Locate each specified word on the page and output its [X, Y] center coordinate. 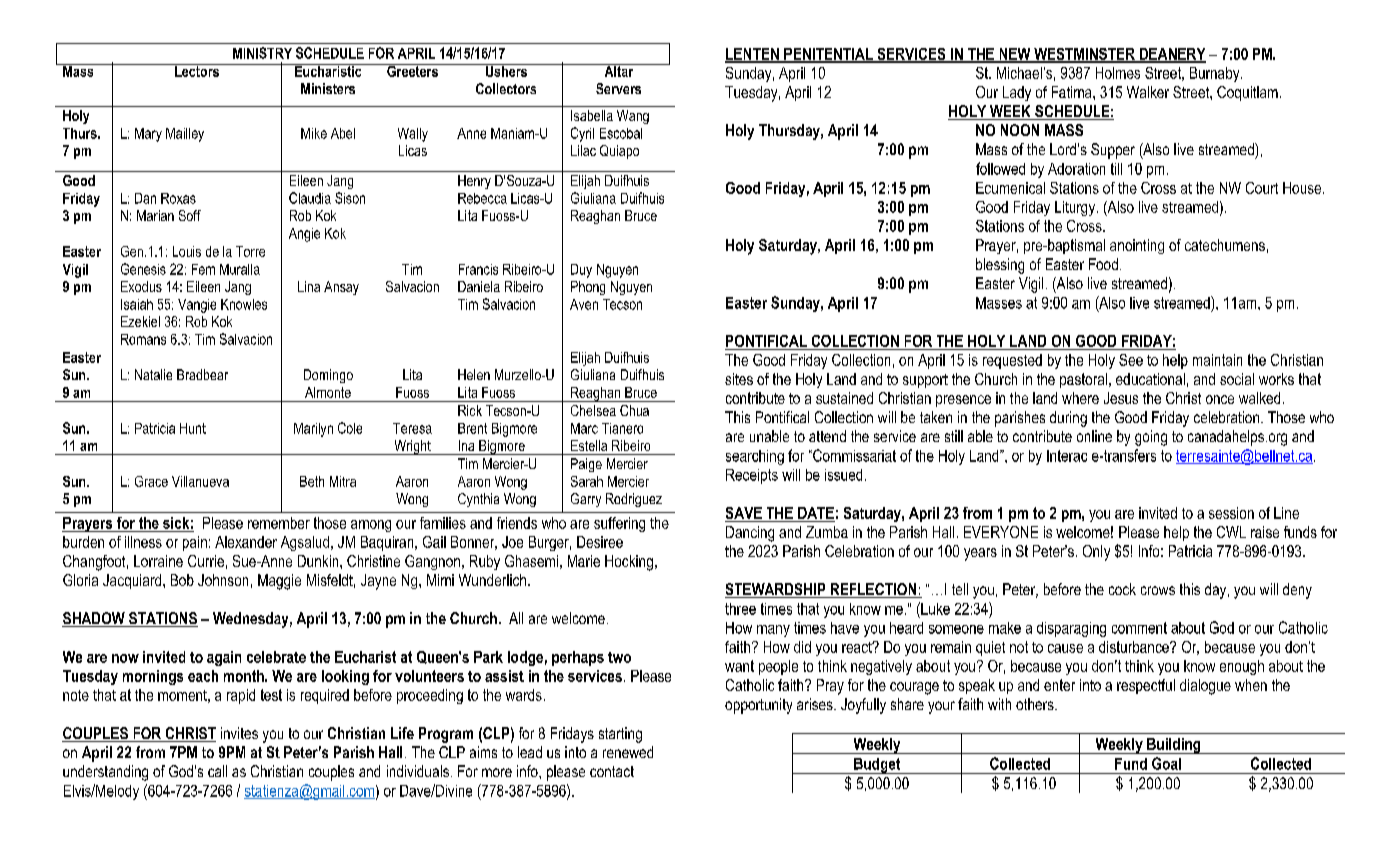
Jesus [1121, 398]
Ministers [328, 88]
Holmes [1118, 73]
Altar [619, 70]
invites [239, 733]
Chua [634, 410]
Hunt [193, 428]
